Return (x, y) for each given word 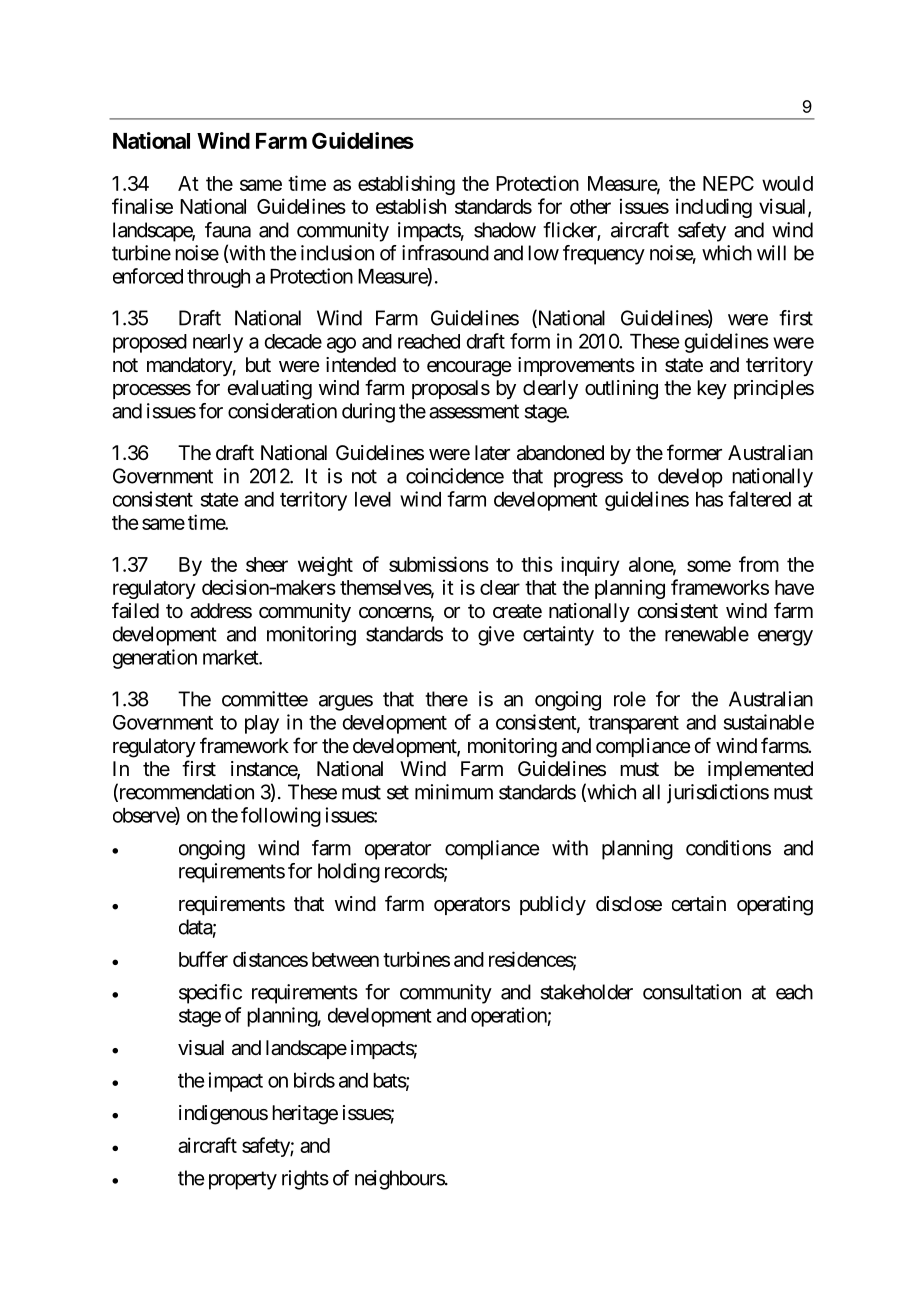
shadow (505, 230)
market (231, 657)
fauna (228, 230)
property (243, 1180)
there (446, 699)
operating (775, 906)
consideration (282, 411)
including (714, 208)
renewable (707, 634)
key (712, 389)
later (492, 453)
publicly (553, 905)
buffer (203, 959)
